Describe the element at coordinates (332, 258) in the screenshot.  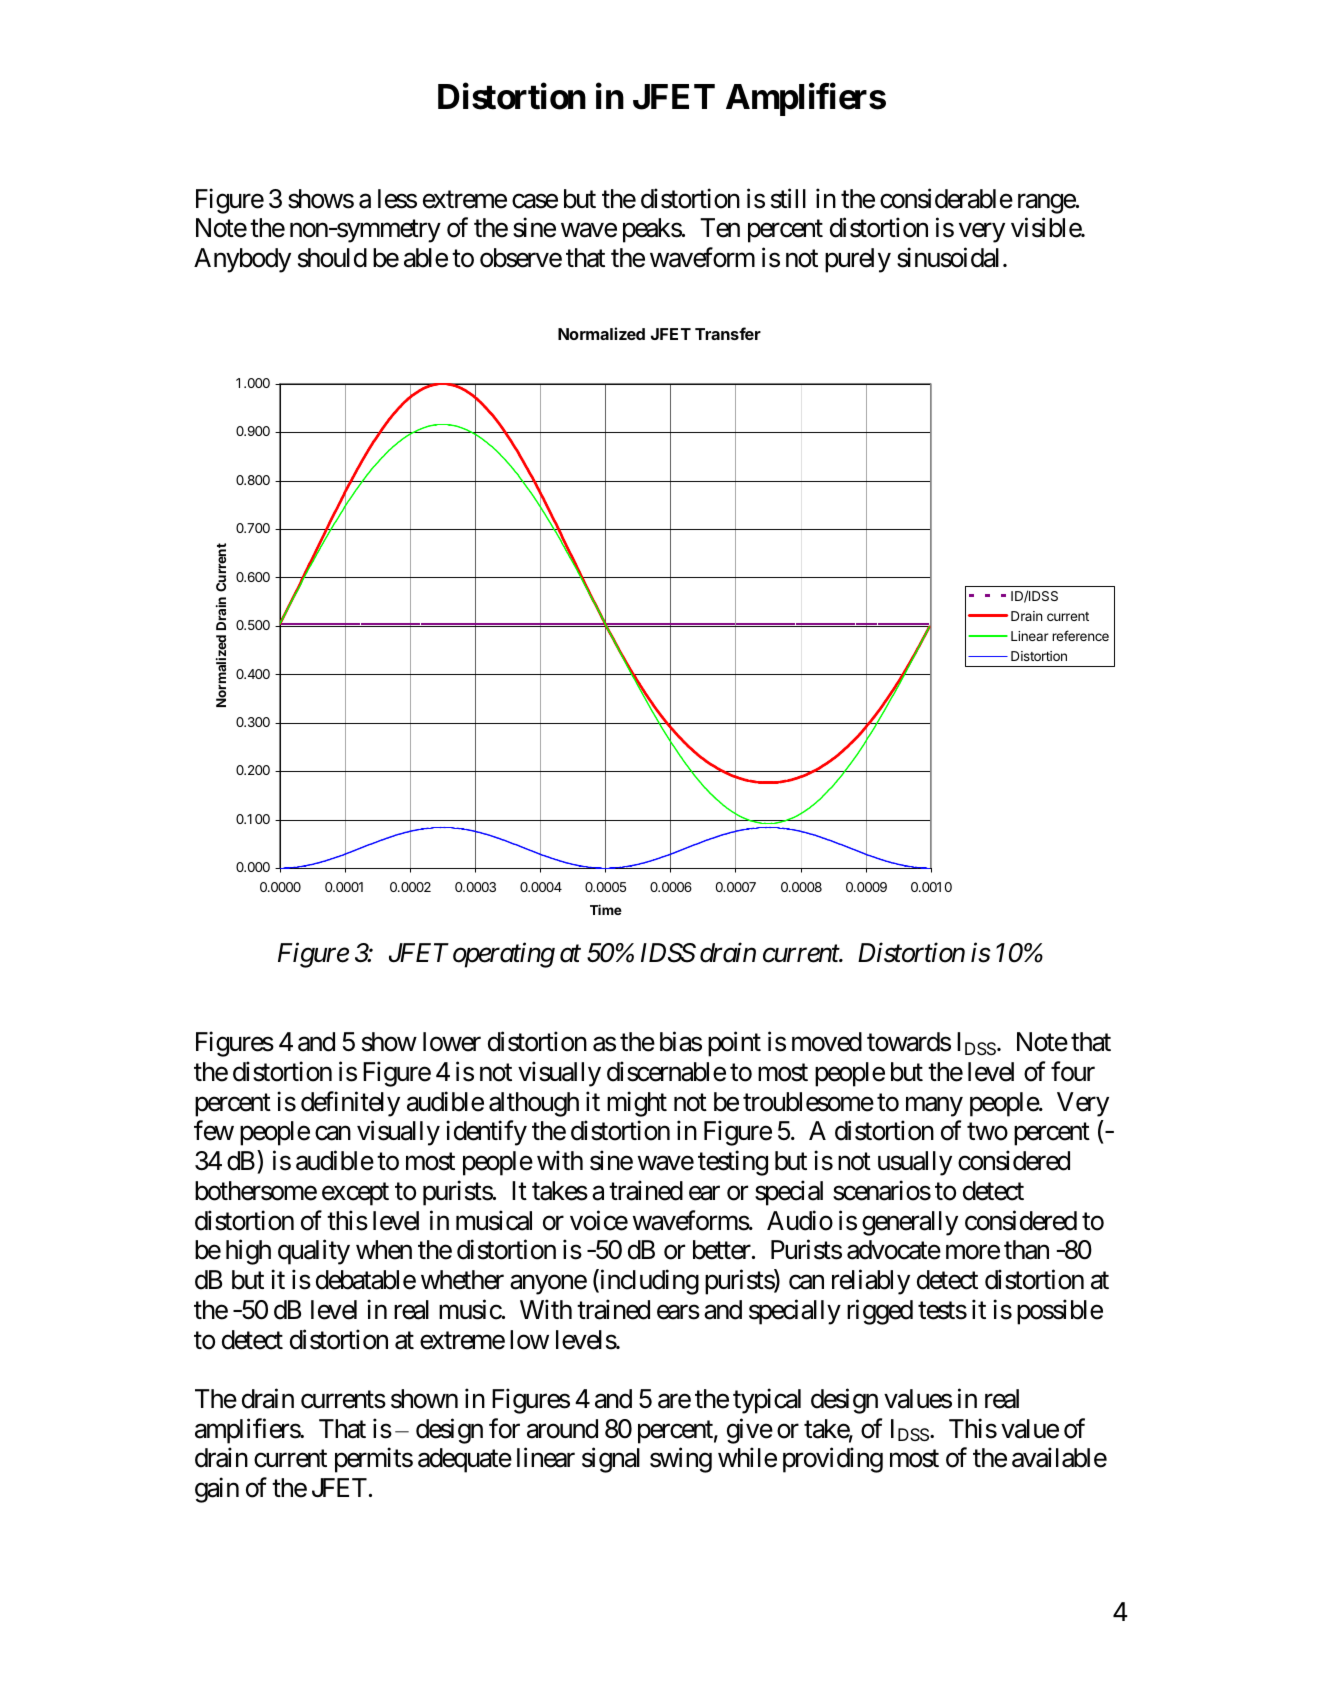
I see `should` at that location.
